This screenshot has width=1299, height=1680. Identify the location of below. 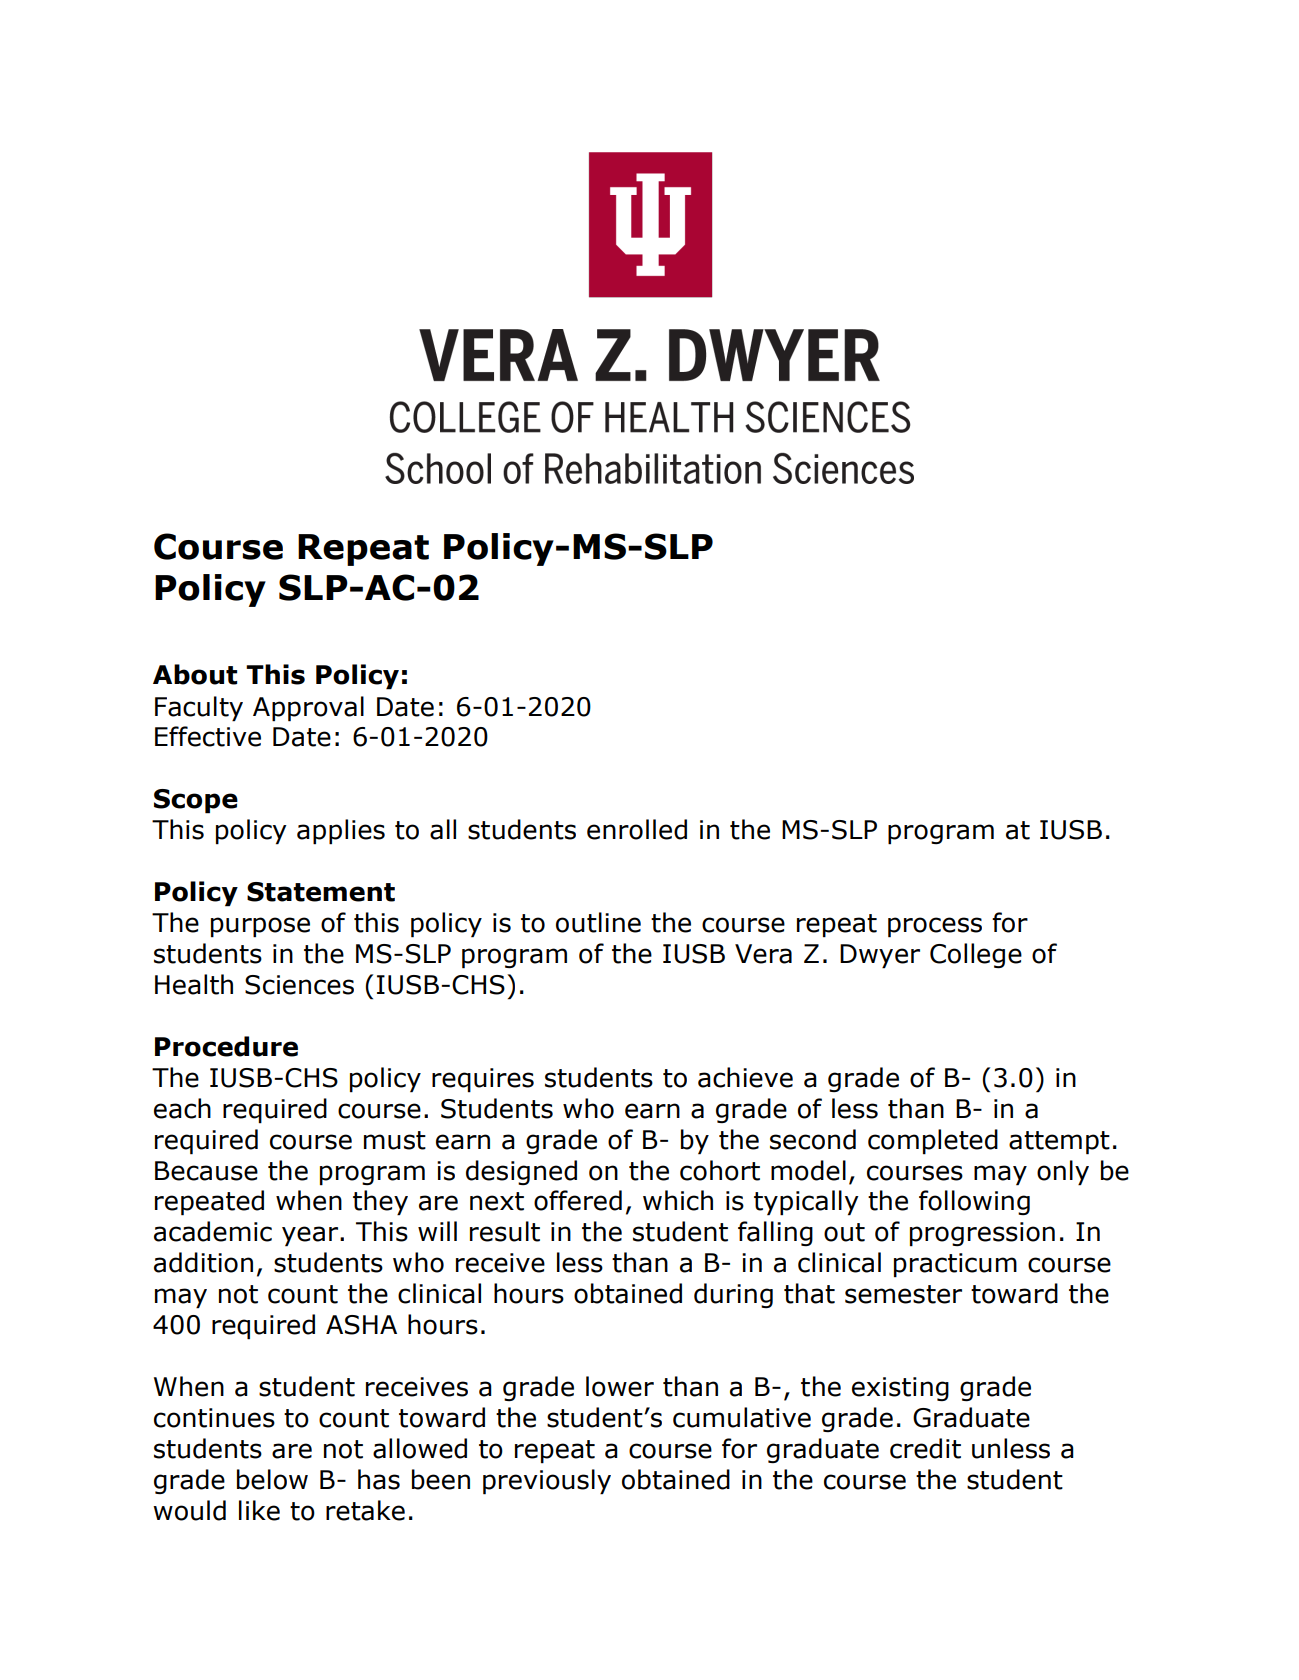
(272, 1479).
